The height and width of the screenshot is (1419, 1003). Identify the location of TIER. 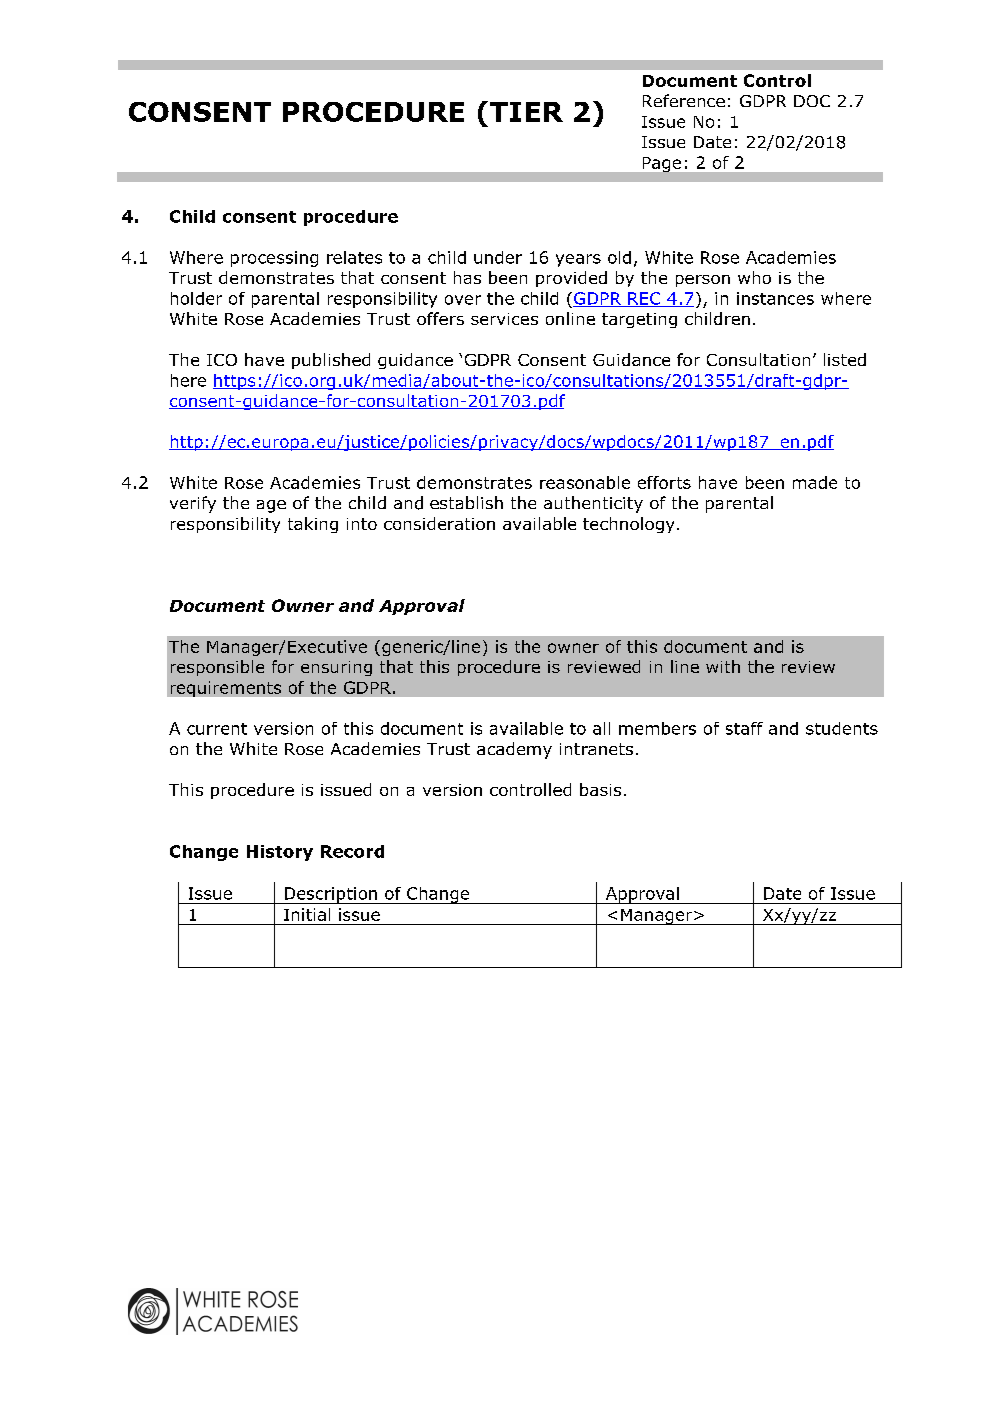
(526, 112).
